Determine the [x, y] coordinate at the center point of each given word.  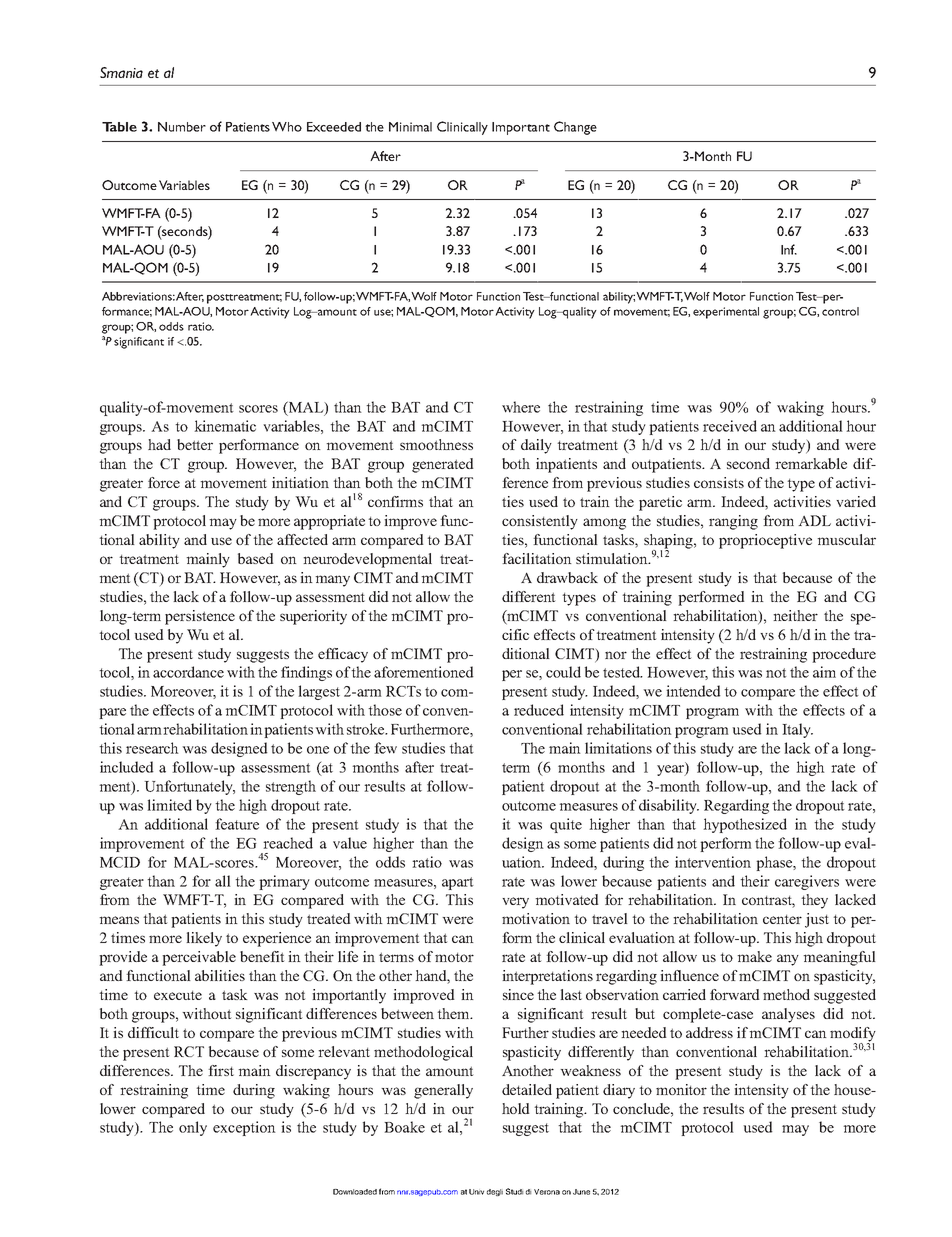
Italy [797, 730]
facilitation [537, 558]
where [521, 407]
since [518, 994]
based [256, 558]
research [152, 748]
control [840, 311]
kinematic [225, 426]
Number [182, 127]
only [193, 1128]
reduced [539, 710]
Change [575, 128]
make [754, 956]
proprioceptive [765, 541]
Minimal [410, 127]
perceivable [199, 958]
